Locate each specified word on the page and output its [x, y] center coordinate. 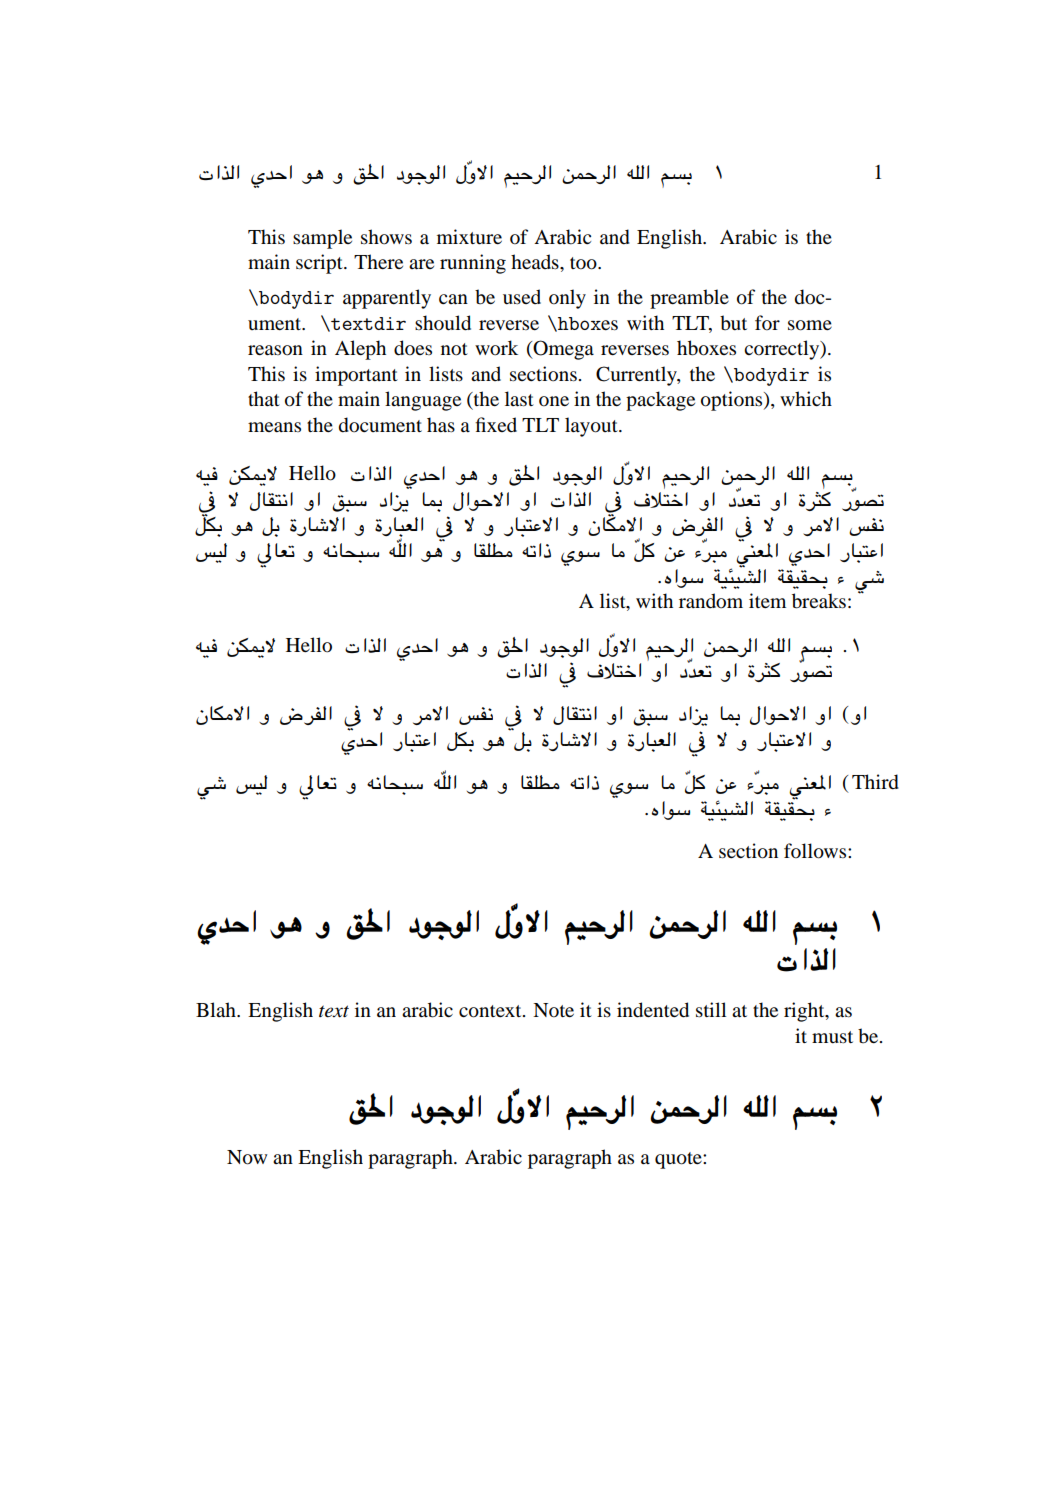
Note [553, 1010]
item [767, 600]
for [767, 323]
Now [247, 1157]
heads [536, 262]
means [274, 427]
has [441, 424]
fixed [496, 424]
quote [679, 1160]
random [711, 601]
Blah [217, 1010]
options [733, 401]
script [320, 264]
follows [816, 851]
